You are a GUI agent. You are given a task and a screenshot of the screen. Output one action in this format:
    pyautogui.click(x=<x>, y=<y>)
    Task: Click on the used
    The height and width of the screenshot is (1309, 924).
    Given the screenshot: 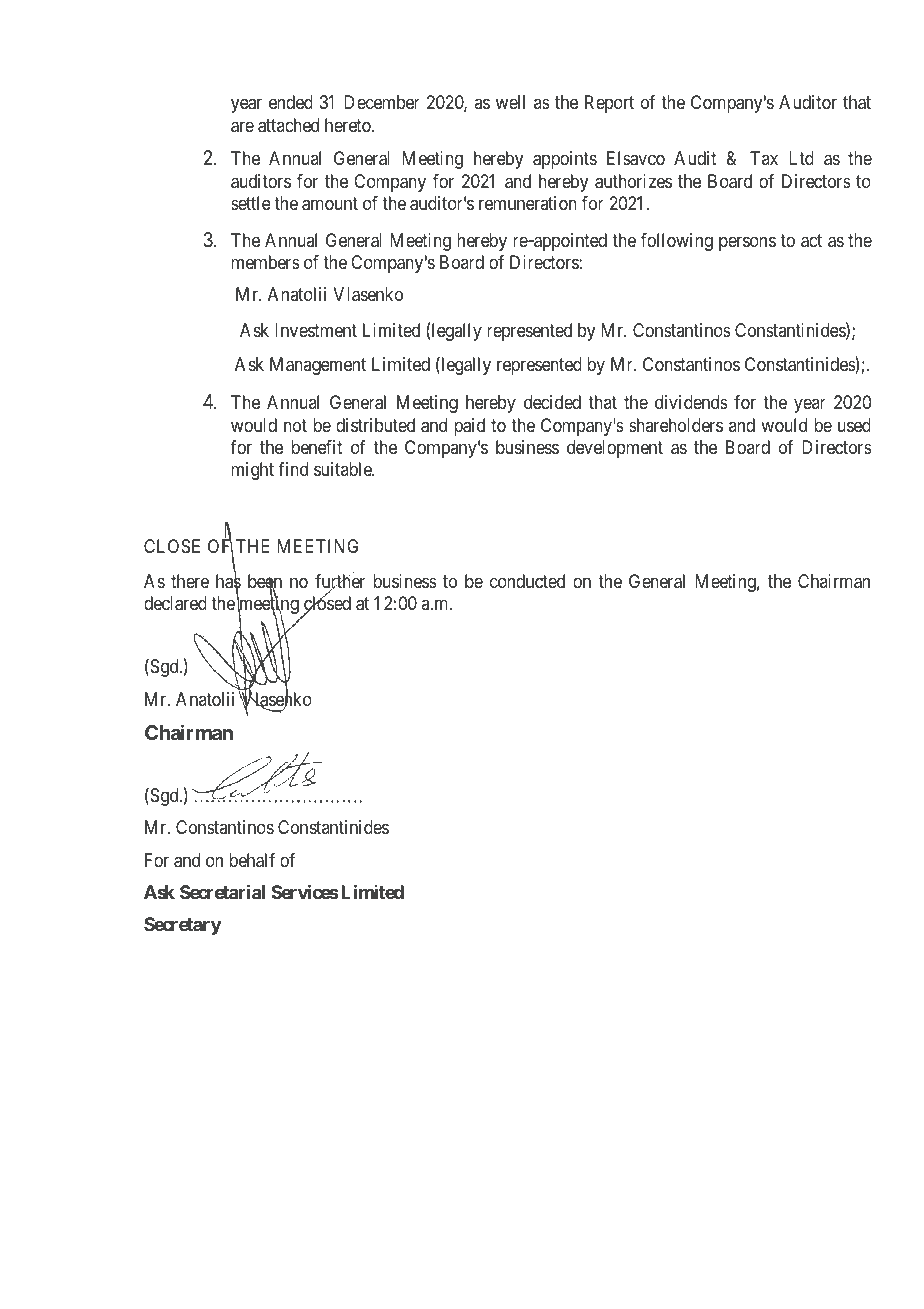 What is the action you would take?
    pyautogui.click(x=854, y=425)
